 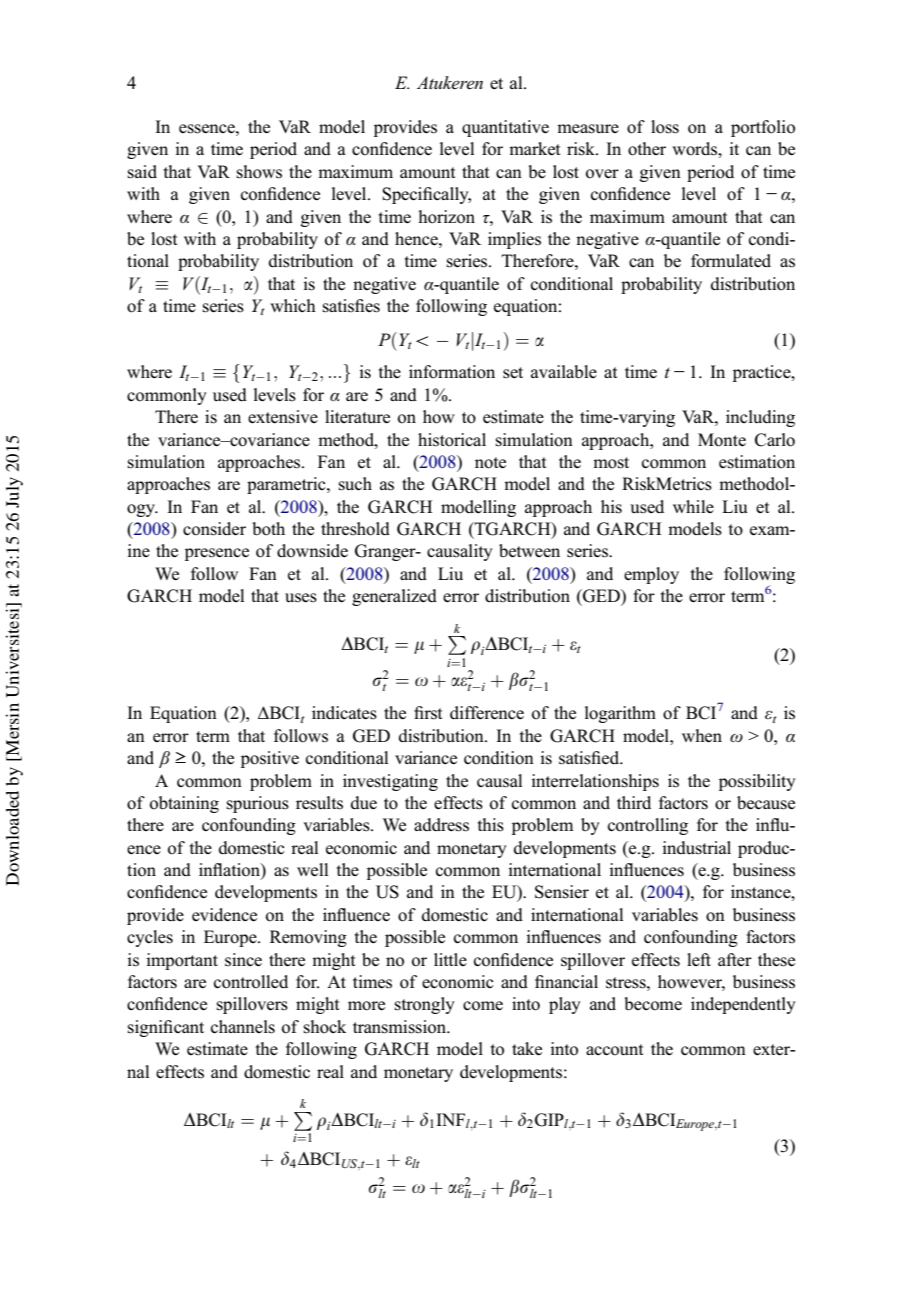 What do you see at coordinates (270, 759) in the document?
I see `positive` at bounding box center [270, 759].
